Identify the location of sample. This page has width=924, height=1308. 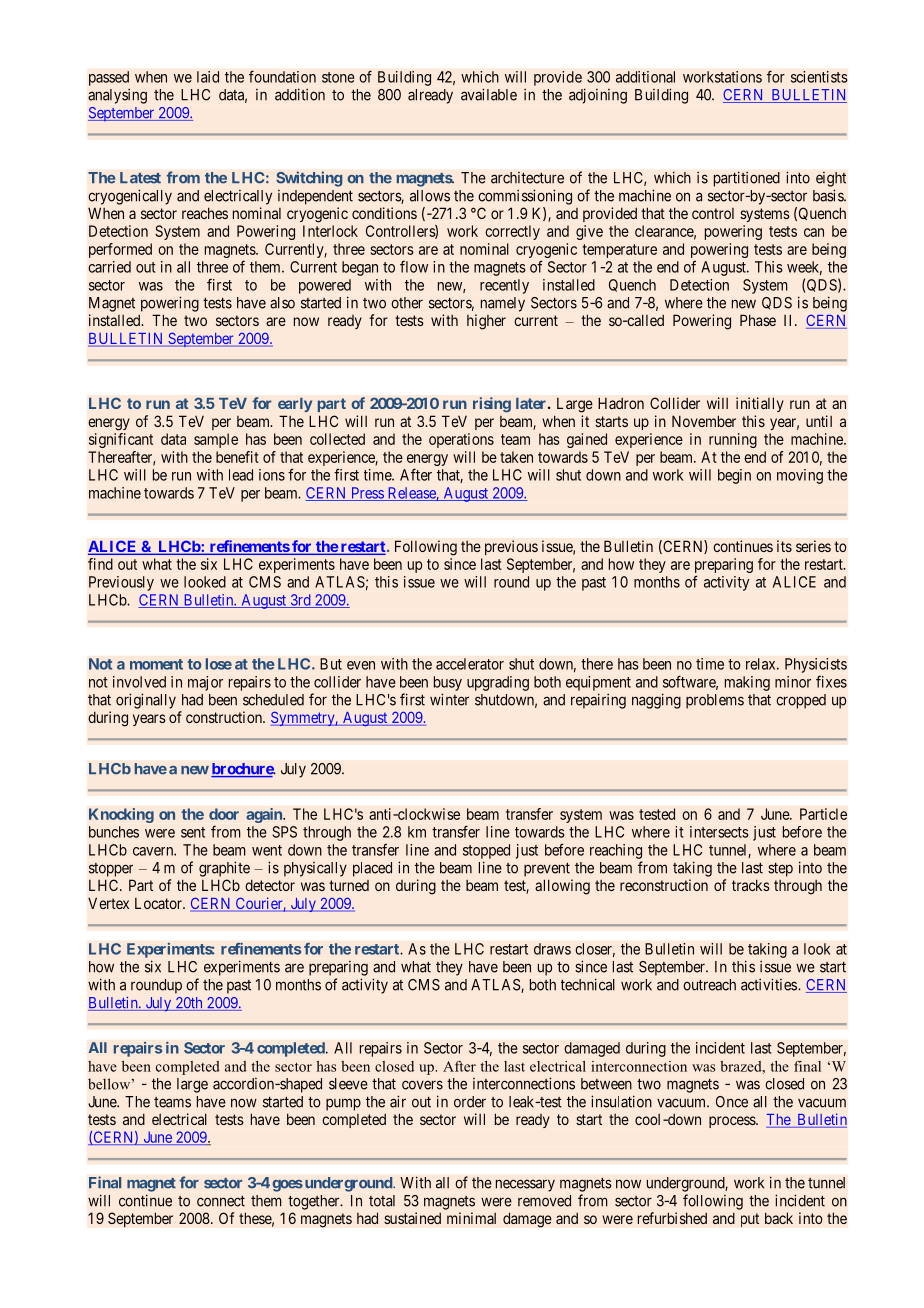
(216, 440).
